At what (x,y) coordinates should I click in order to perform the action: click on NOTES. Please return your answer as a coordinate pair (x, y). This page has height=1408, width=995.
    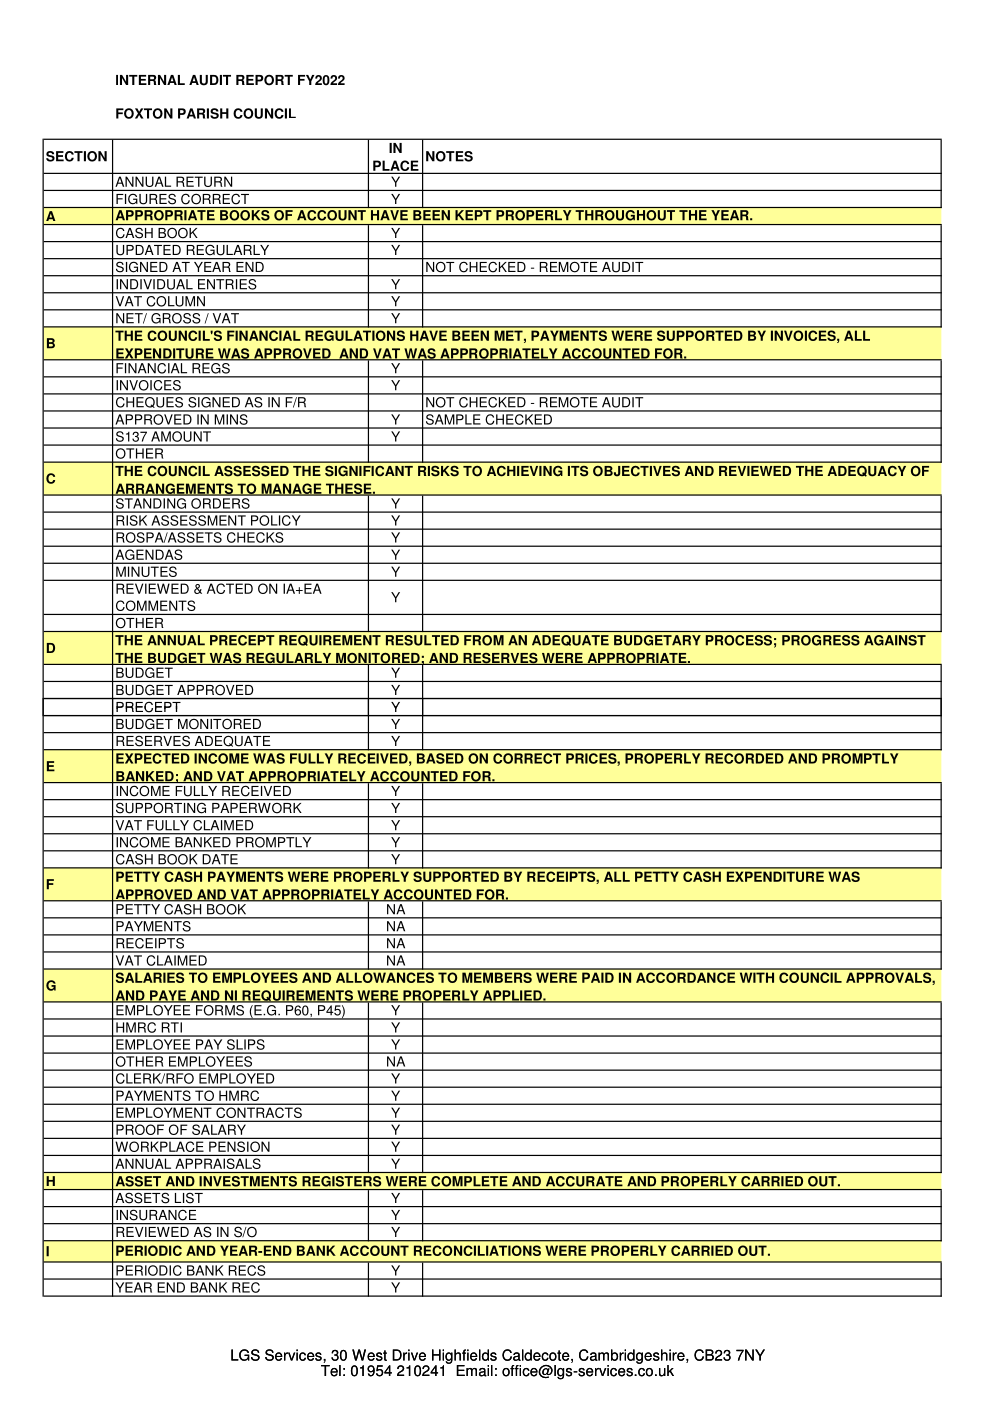
    Looking at the image, I should click on (449, 156).
